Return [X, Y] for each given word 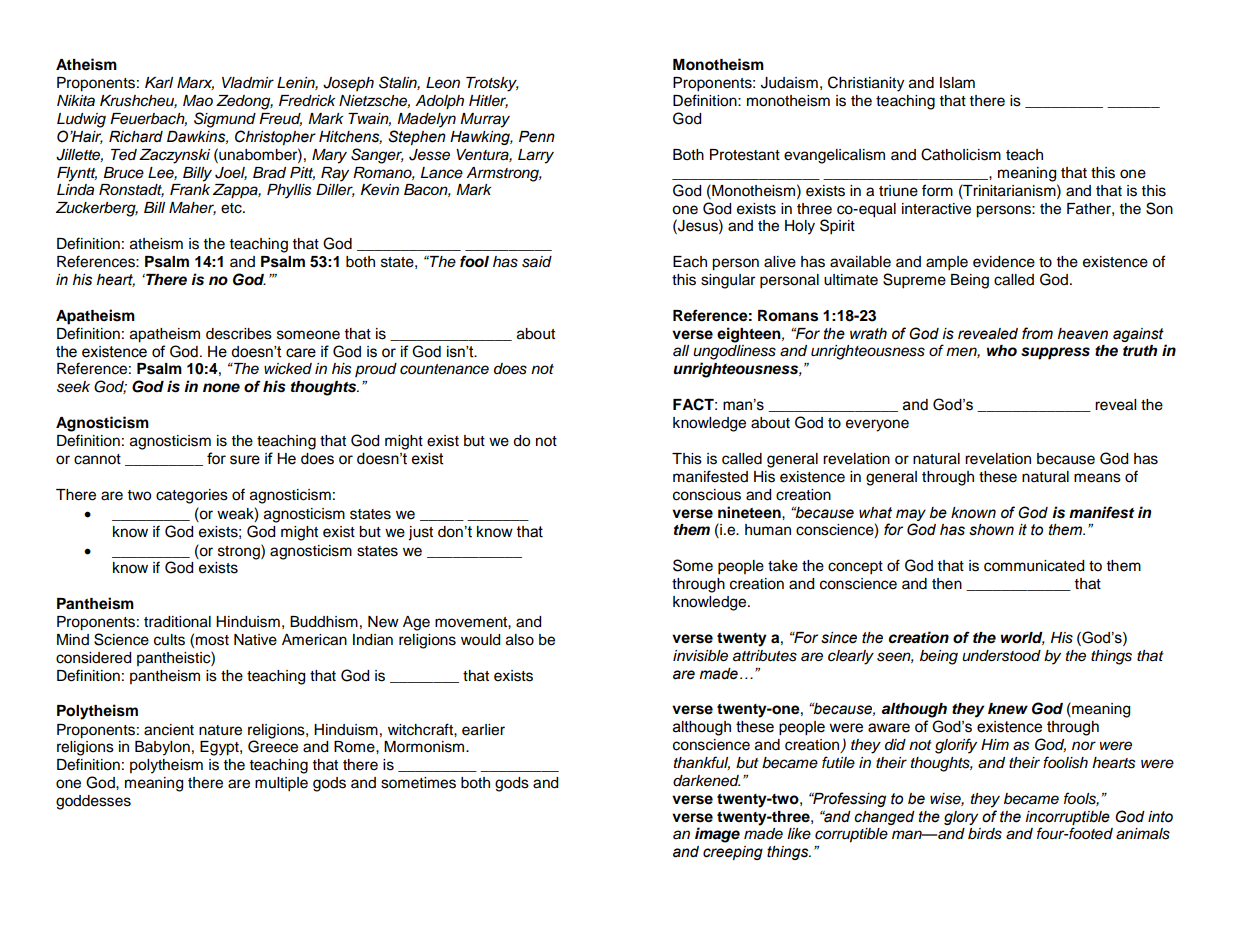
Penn [537, 137]
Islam [957, 83]
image [717, 835]
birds [985, 834]
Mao [198, 101]
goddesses [93, 802]
